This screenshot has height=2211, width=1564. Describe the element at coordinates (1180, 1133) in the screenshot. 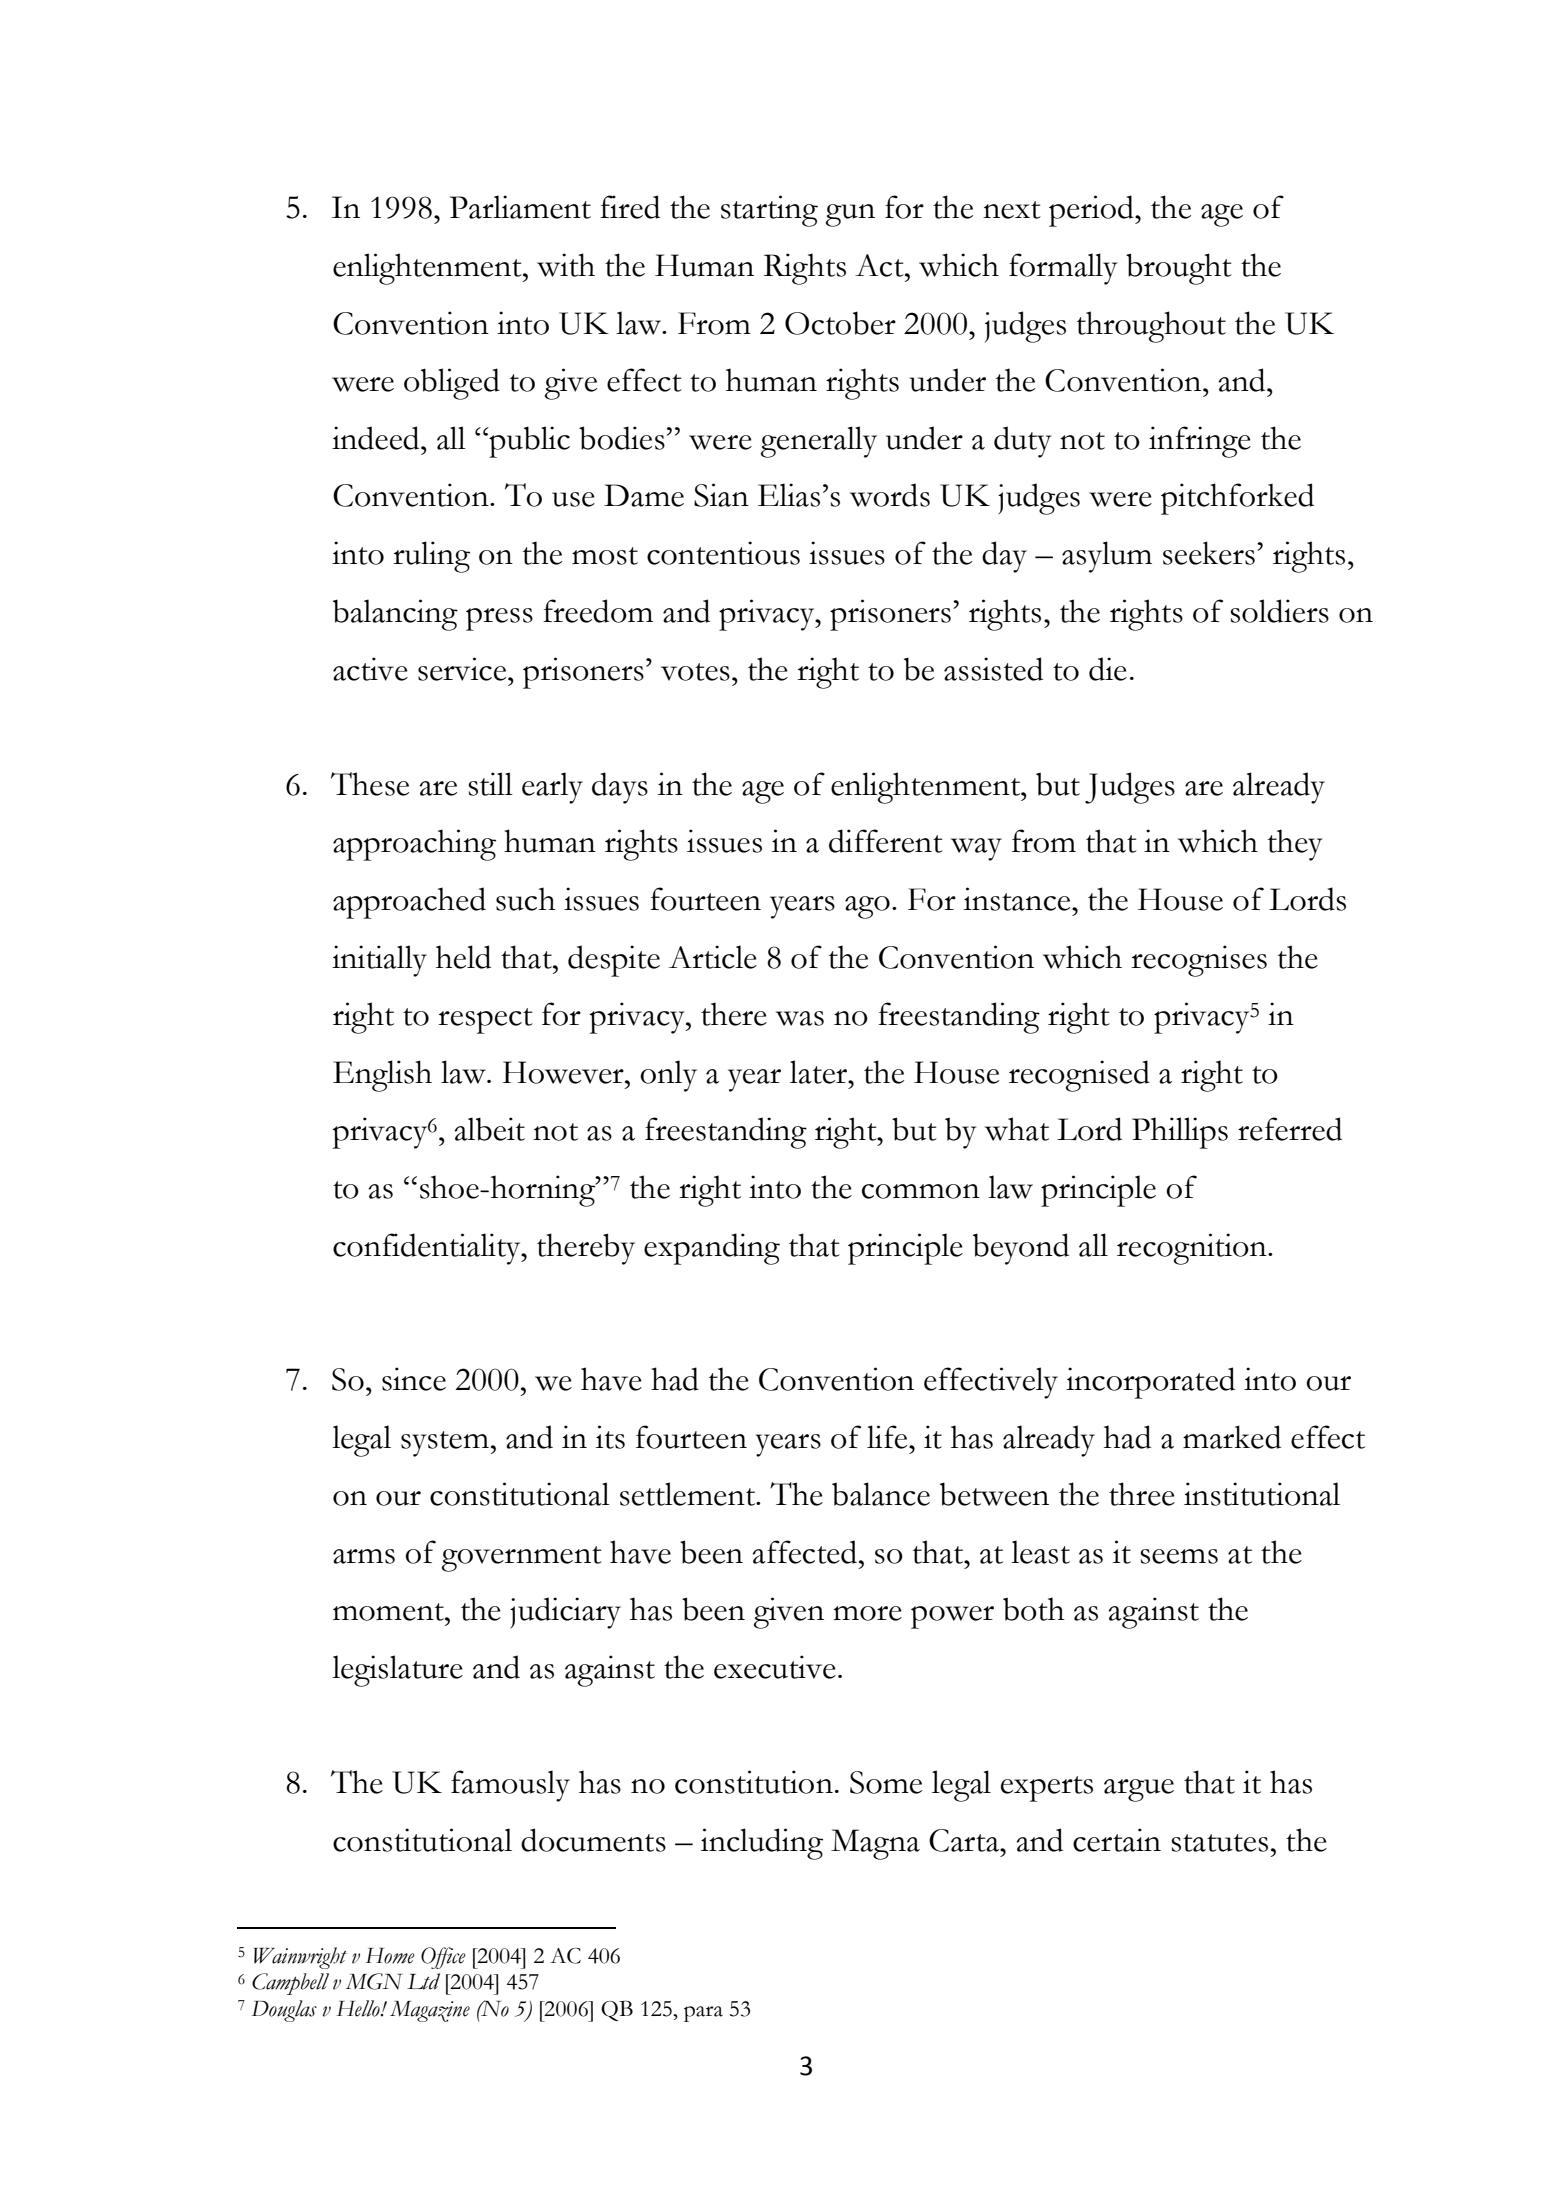

I see `Phillips` at that location.
